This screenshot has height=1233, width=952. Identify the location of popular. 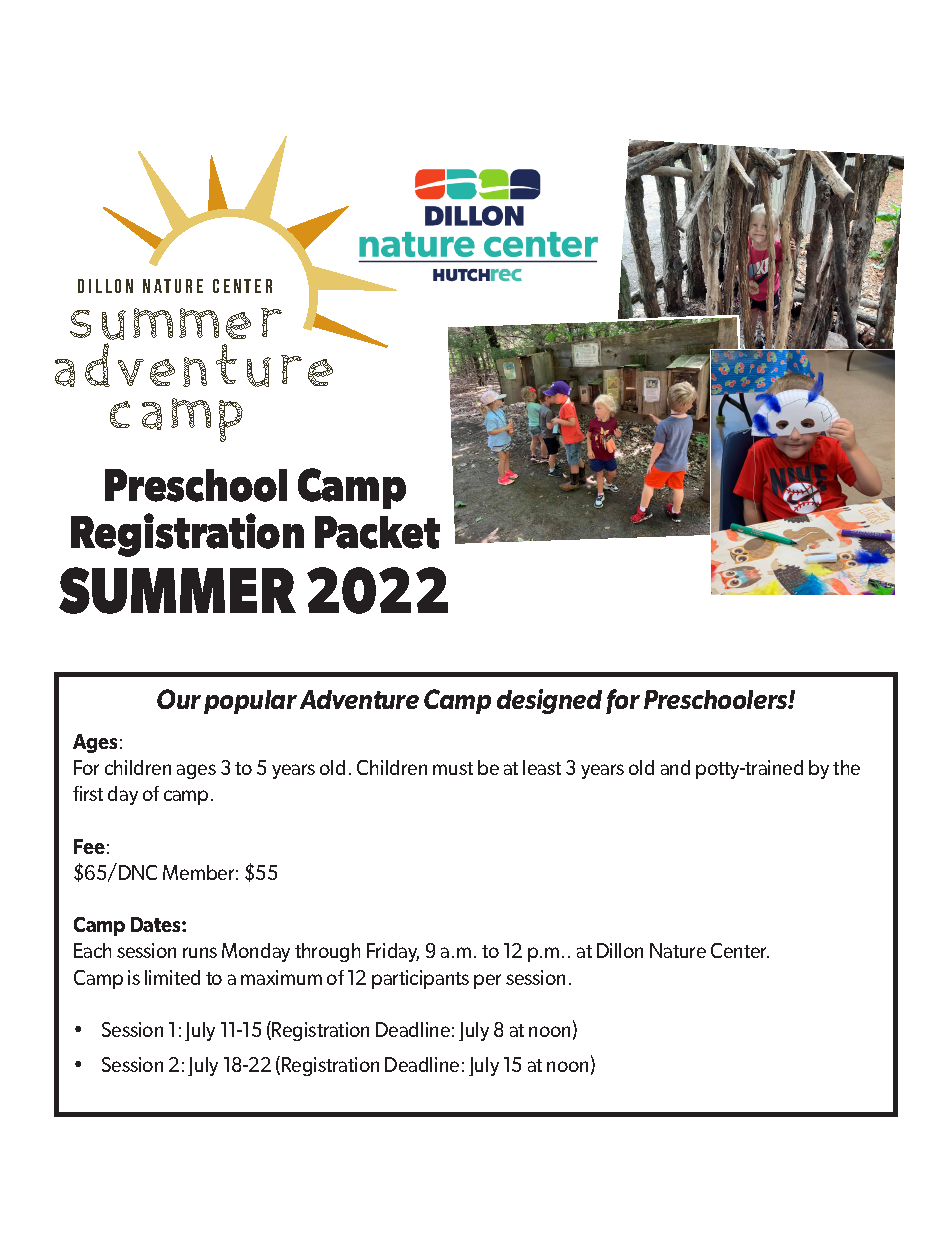
(250, 702).
